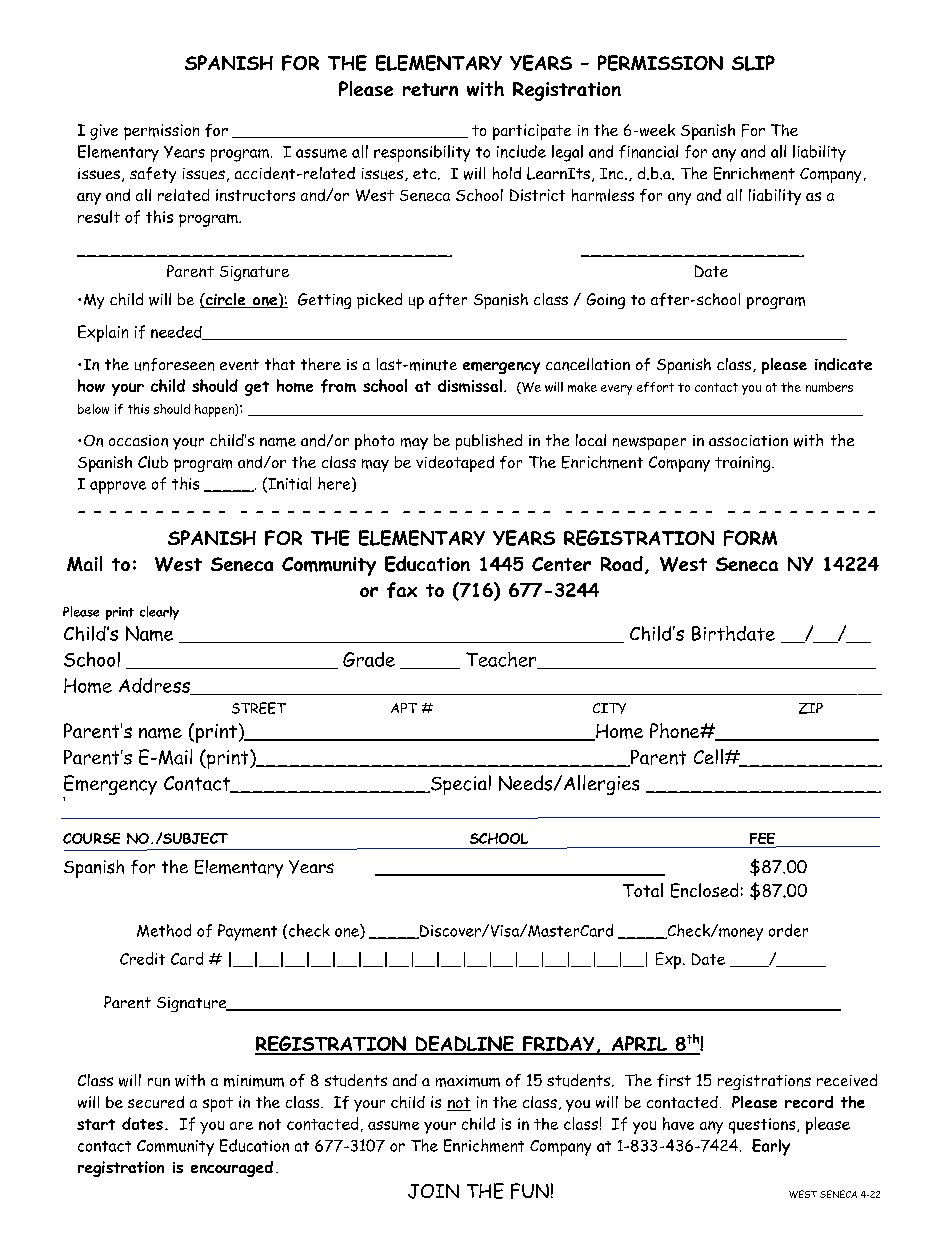 Image resolution: width=952 pixels, height=1233 pixels. Describe the element at coordinates (750, 538) in the screenshot. I see `FORM` at that location.
